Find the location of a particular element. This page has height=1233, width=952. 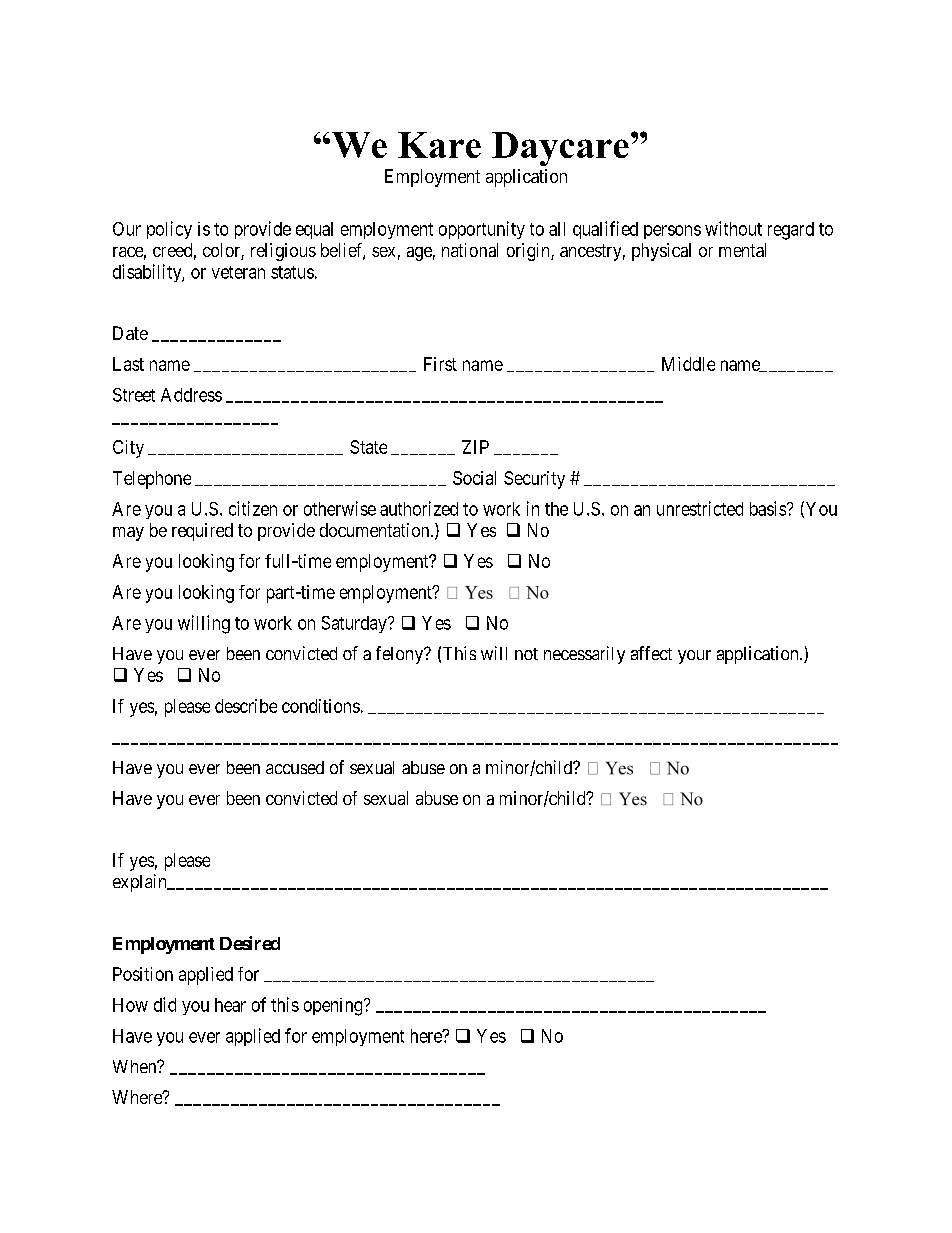

hear is located at coordinates (230, 1005).
